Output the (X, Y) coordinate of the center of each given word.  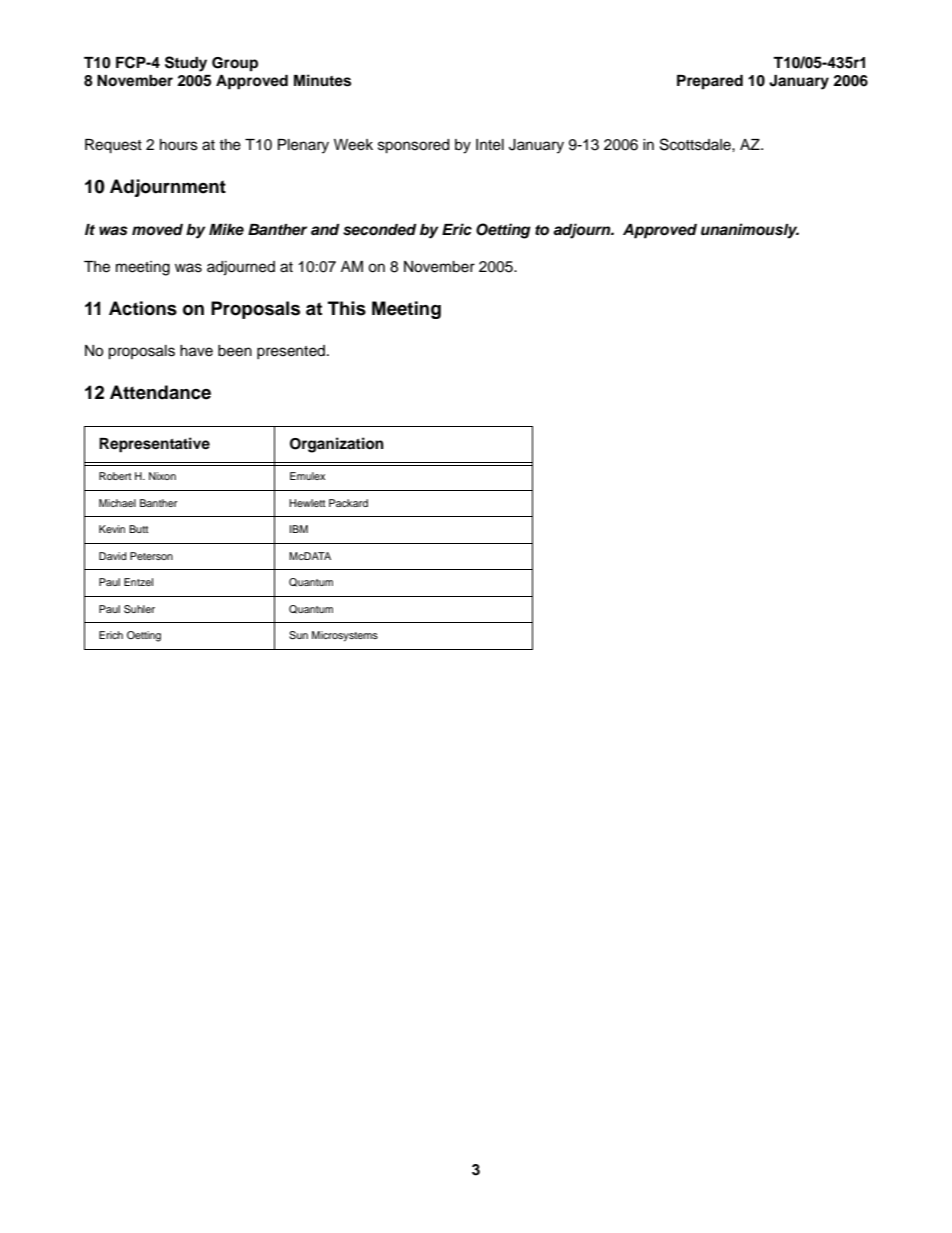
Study (186, 64)
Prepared (710, 82)
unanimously (750, 231)
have (196, 351)
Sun (298, 635)
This (347, 308)
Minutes (322, 80)
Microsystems (345, 636)
